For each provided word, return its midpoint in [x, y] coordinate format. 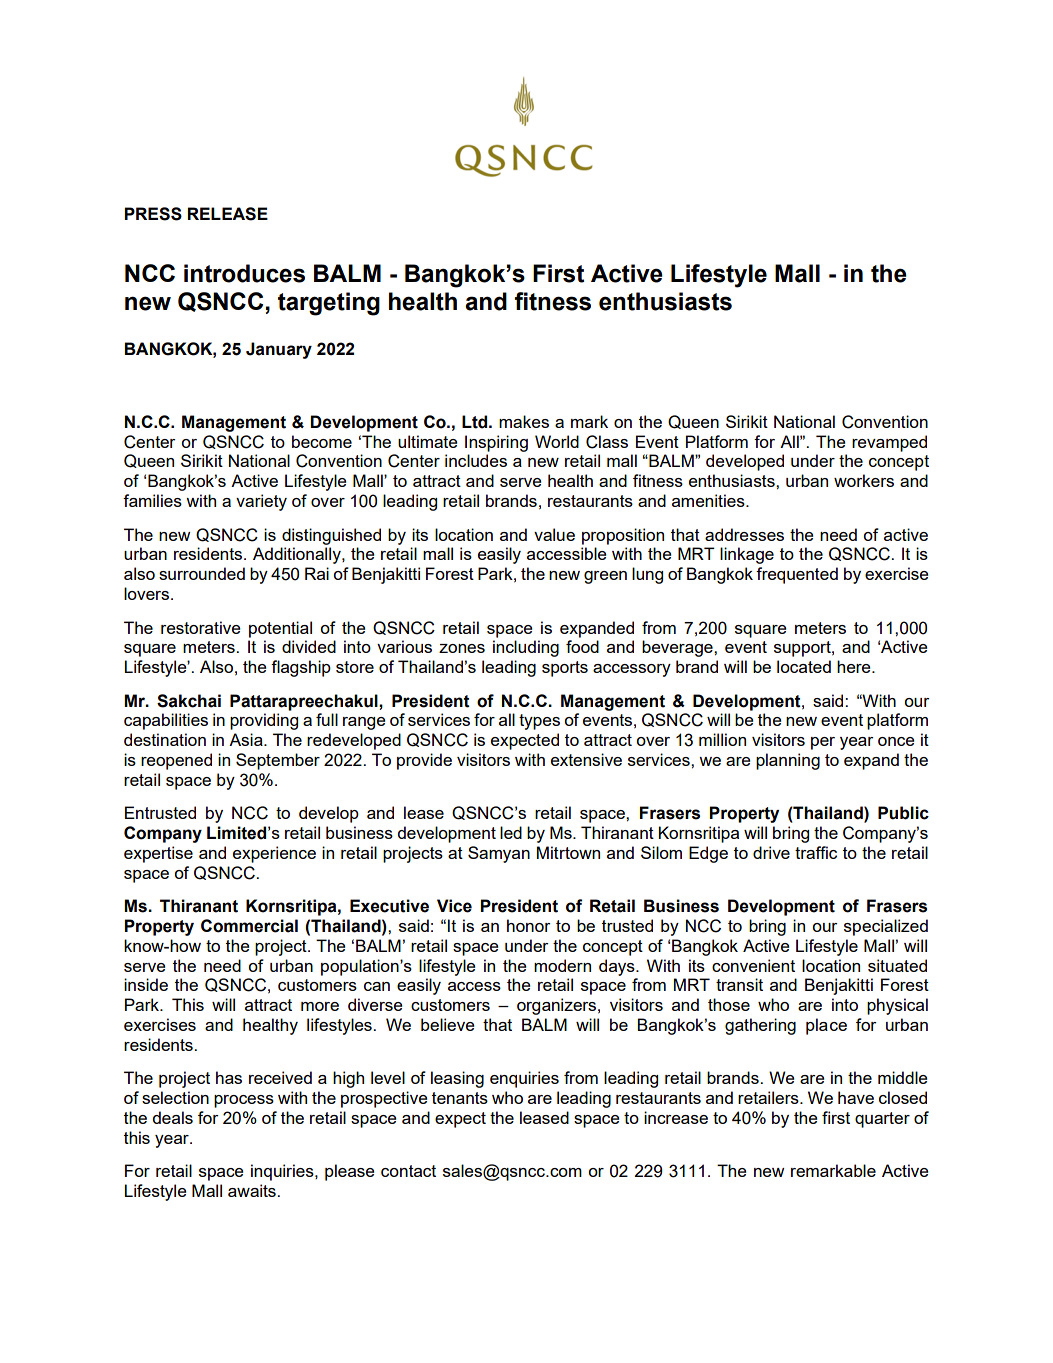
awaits [253, 1190]
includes [476, 460]
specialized [886, 927]
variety [261, 502]
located [804, 666]
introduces [244, 273]
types [539, 722]
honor [529, 925]
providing [264, 721]
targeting [329, 304]
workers [864, 480]
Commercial [249, 926]
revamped [889, 443]
